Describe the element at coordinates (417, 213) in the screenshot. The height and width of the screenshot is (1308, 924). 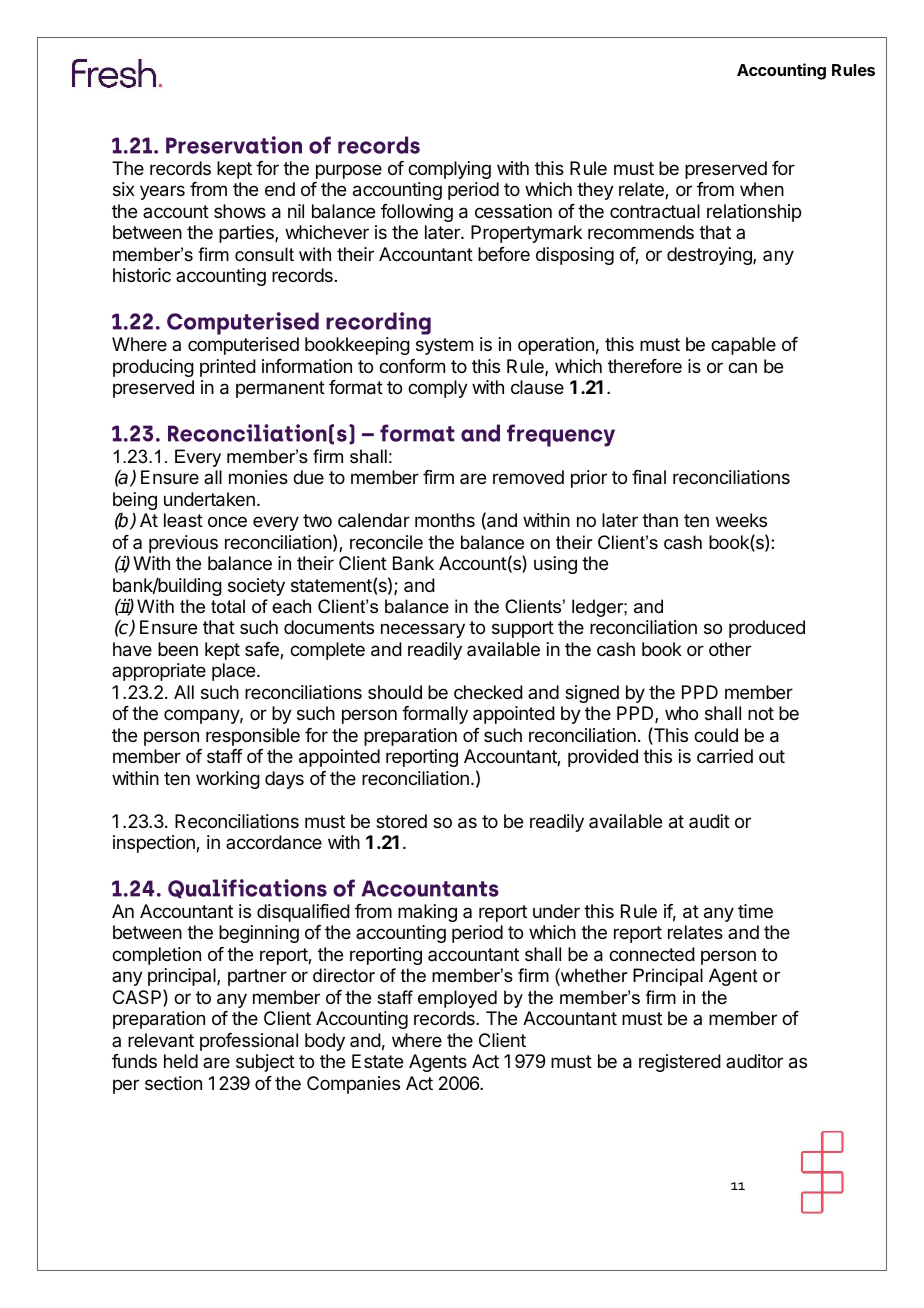
I see `following` at that location.
